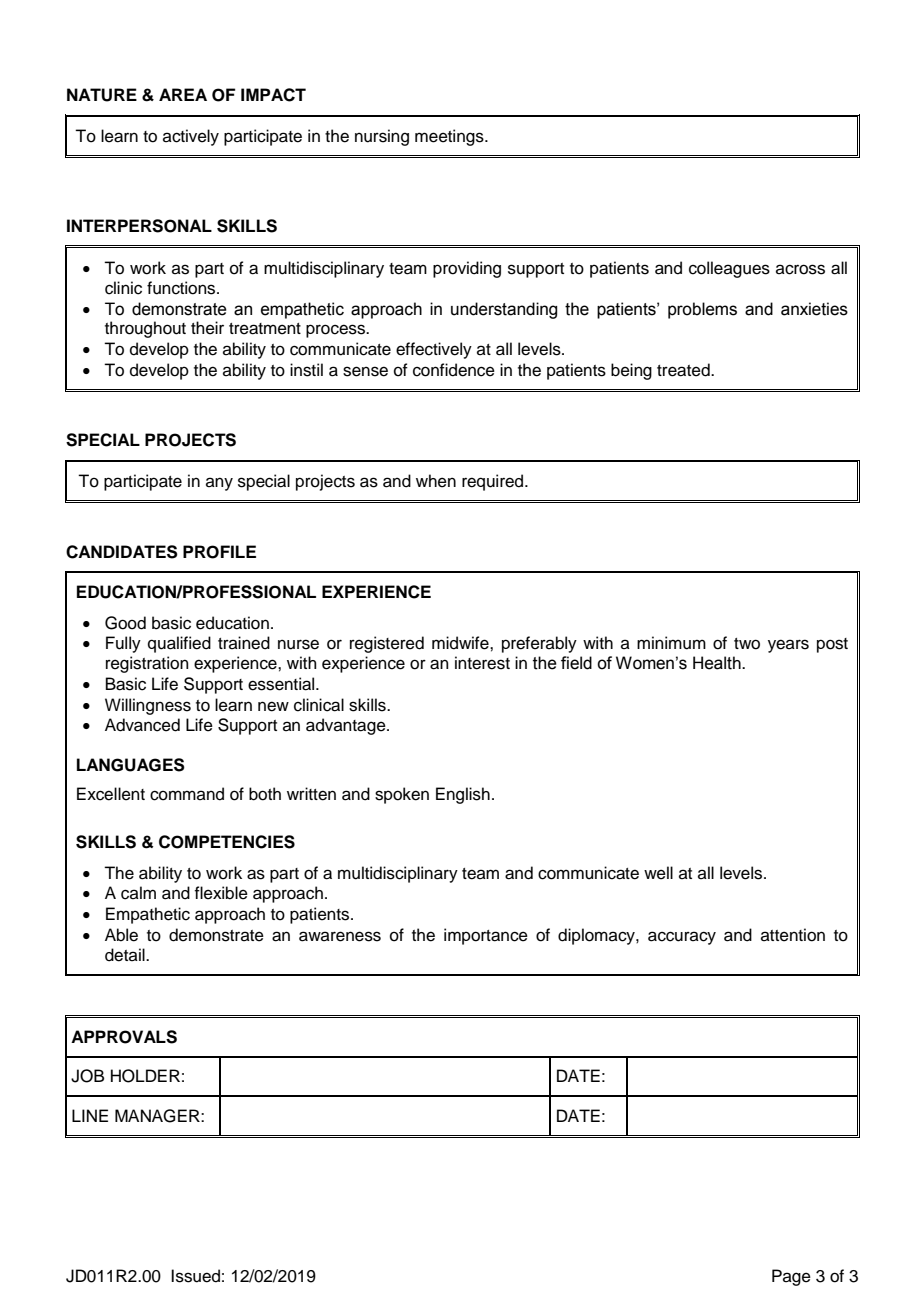 The width and height of the image is (924, 1308). Describe the element at coordinates (684, 370) in the image. I see `treated` at that location.
